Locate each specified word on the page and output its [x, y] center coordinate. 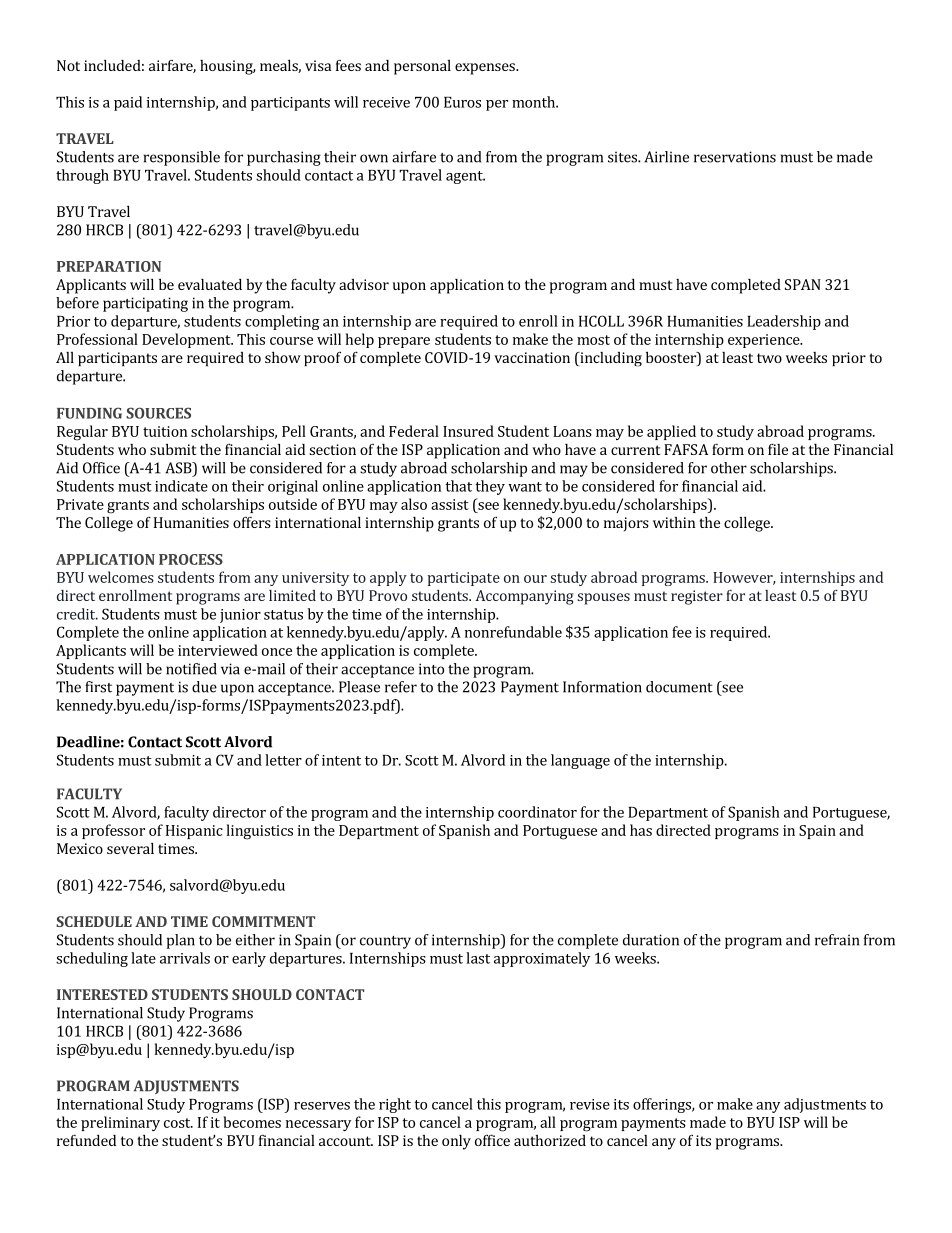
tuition [165, 431]
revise [590, 1104]
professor [113, 831]
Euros [462, 102]
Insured [468, 431]
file [778, 449]
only [456, 1142]
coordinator [537, 812]
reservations [735, 157]
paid [128, 103]
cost [178, 1123]
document [679, 687]
